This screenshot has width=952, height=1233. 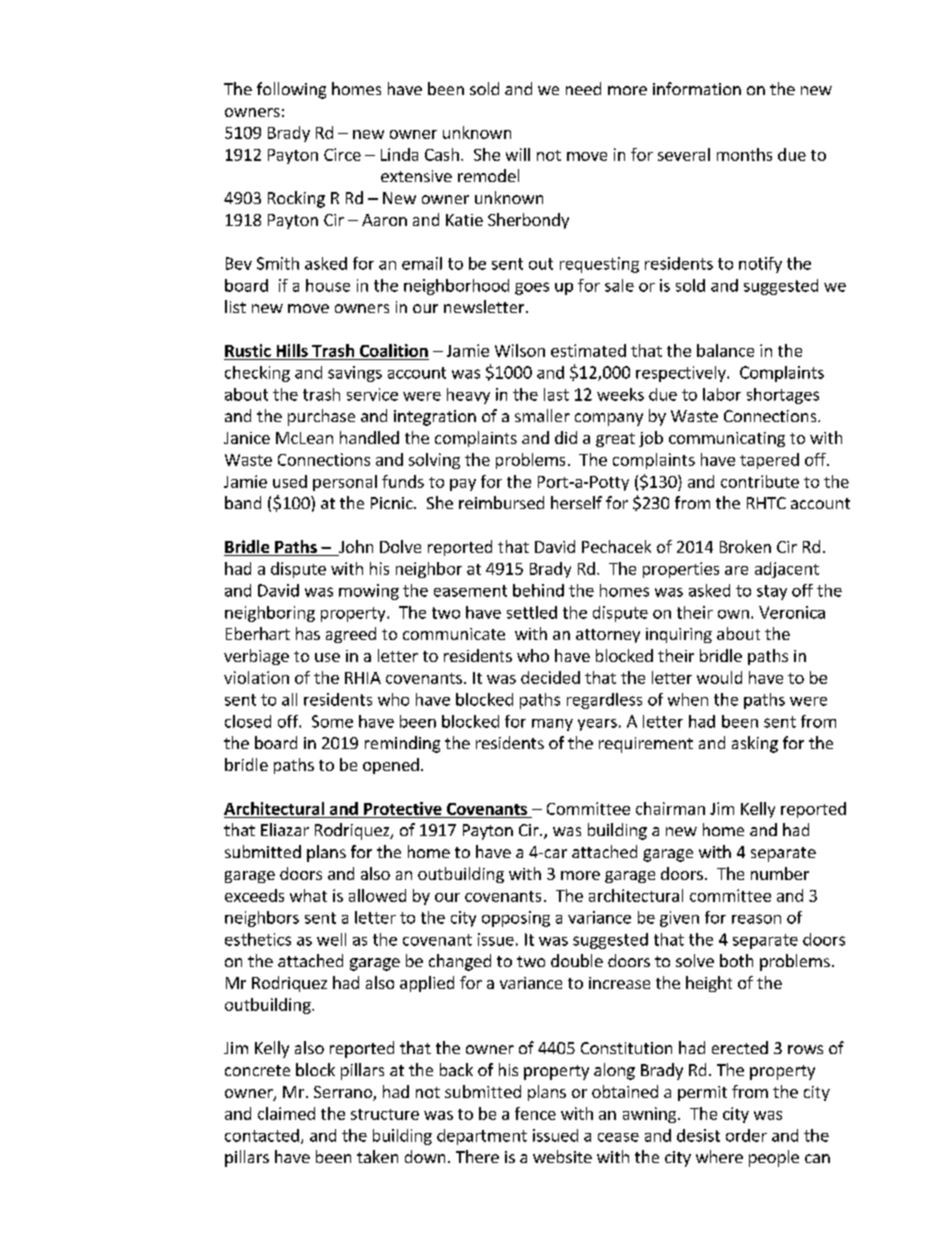 What do you see at coordinates (286, 1113) in the screenshot?
I see `claimed` at bounding box center [286, 1113].
